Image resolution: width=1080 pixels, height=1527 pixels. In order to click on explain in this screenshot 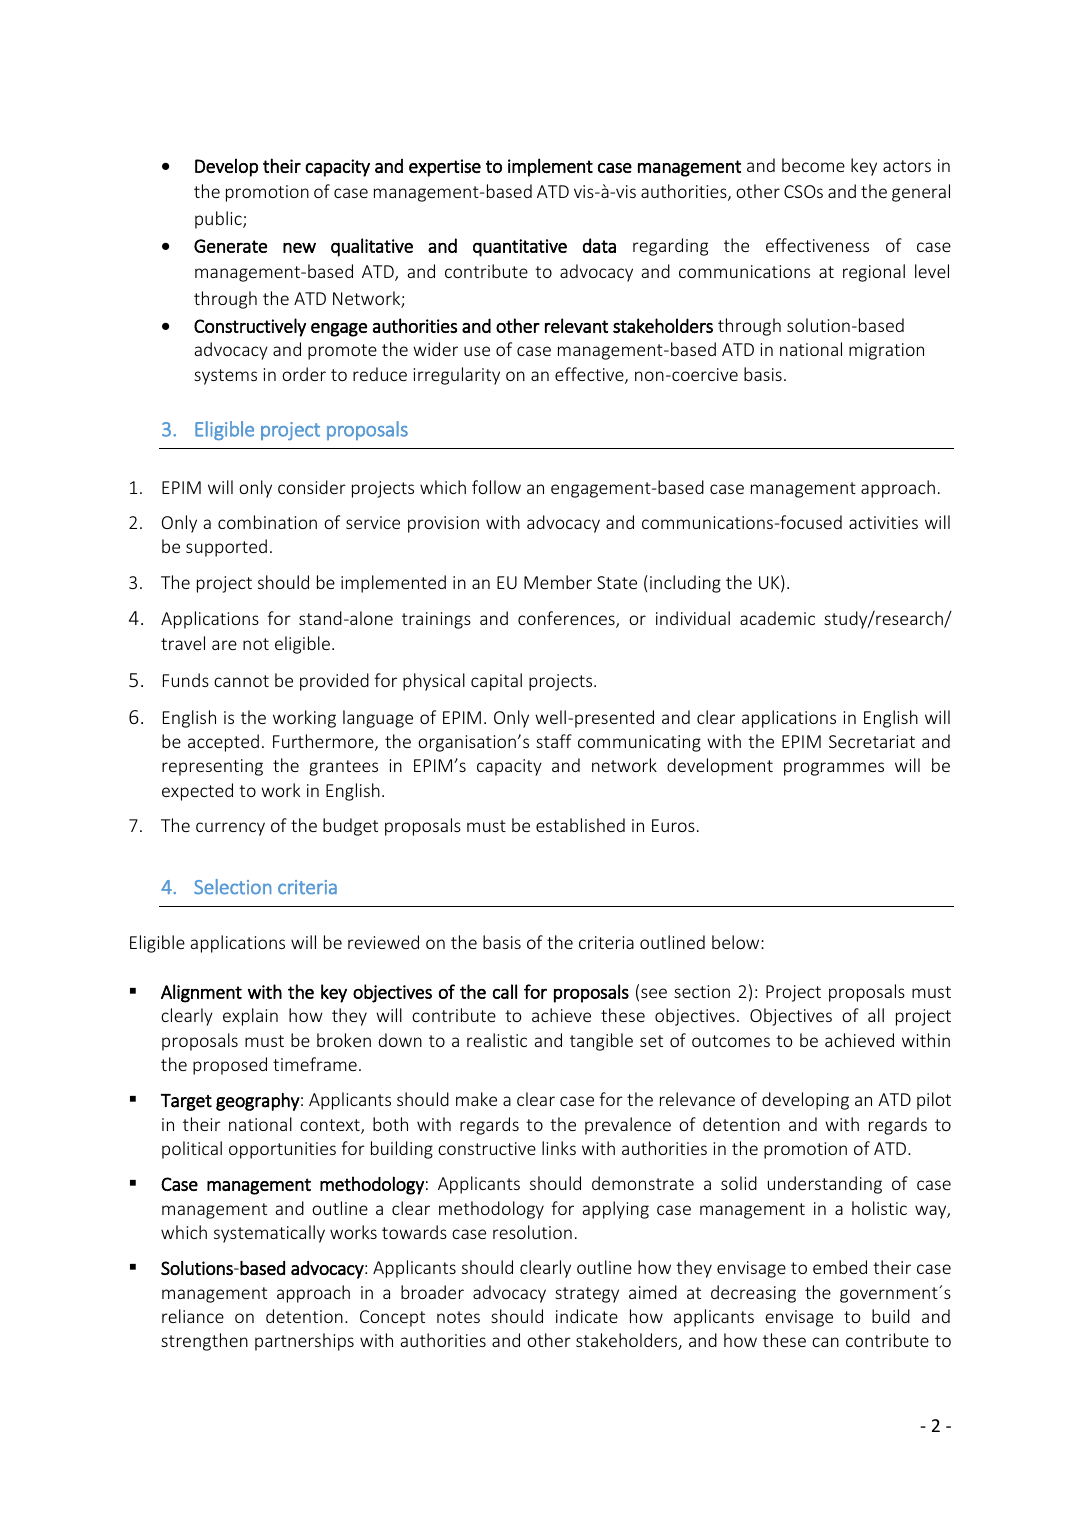, I will do `click(250, 1017)`.
